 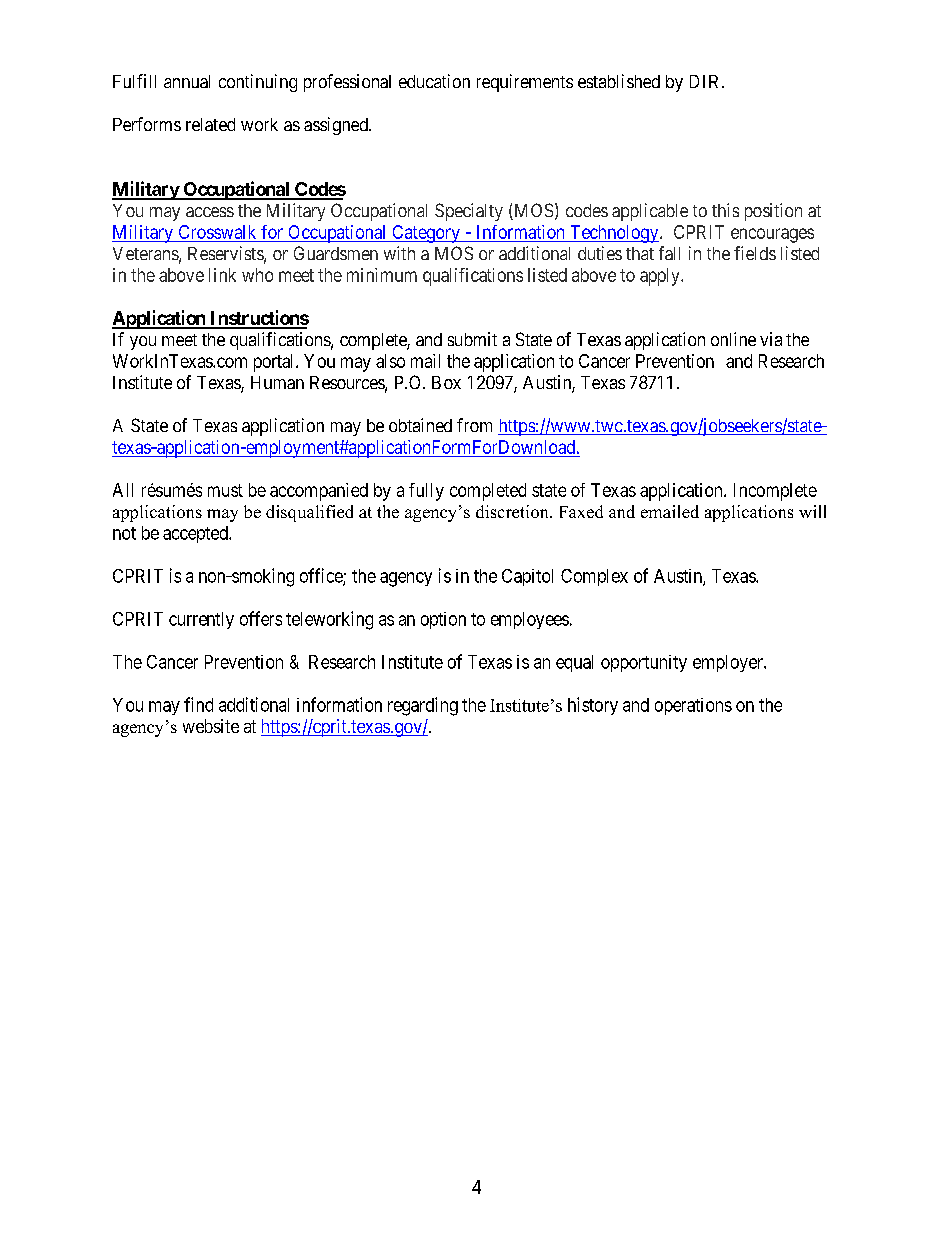 What do you see at coordinates (187, 81) in the page?
I see `annual` at bounding box center [187, 81].
